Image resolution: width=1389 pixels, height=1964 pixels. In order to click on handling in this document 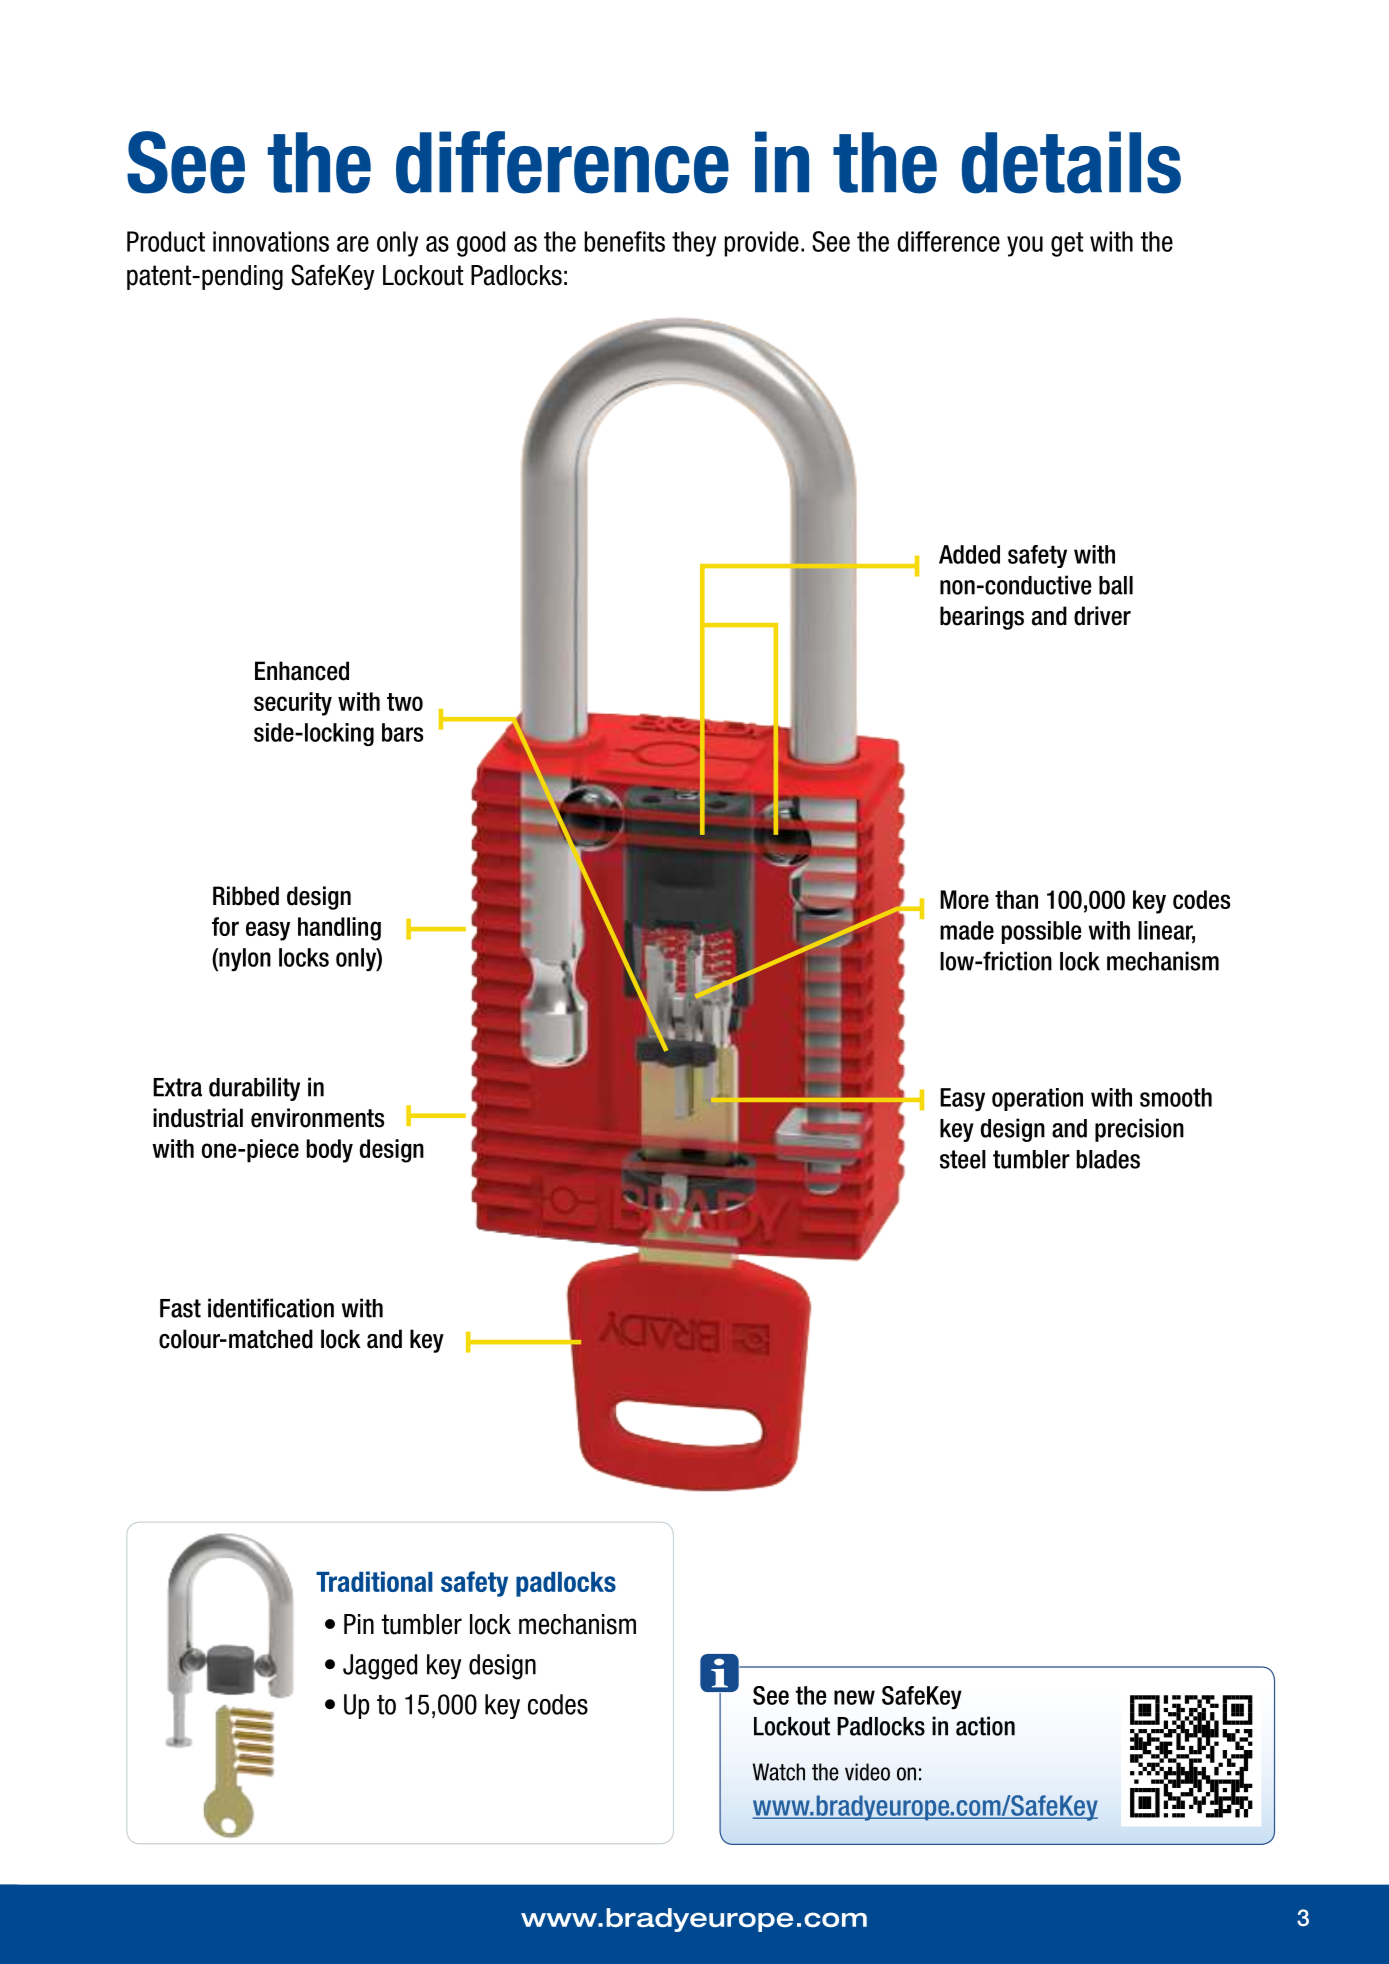, I will do `click(339, 929)`.
